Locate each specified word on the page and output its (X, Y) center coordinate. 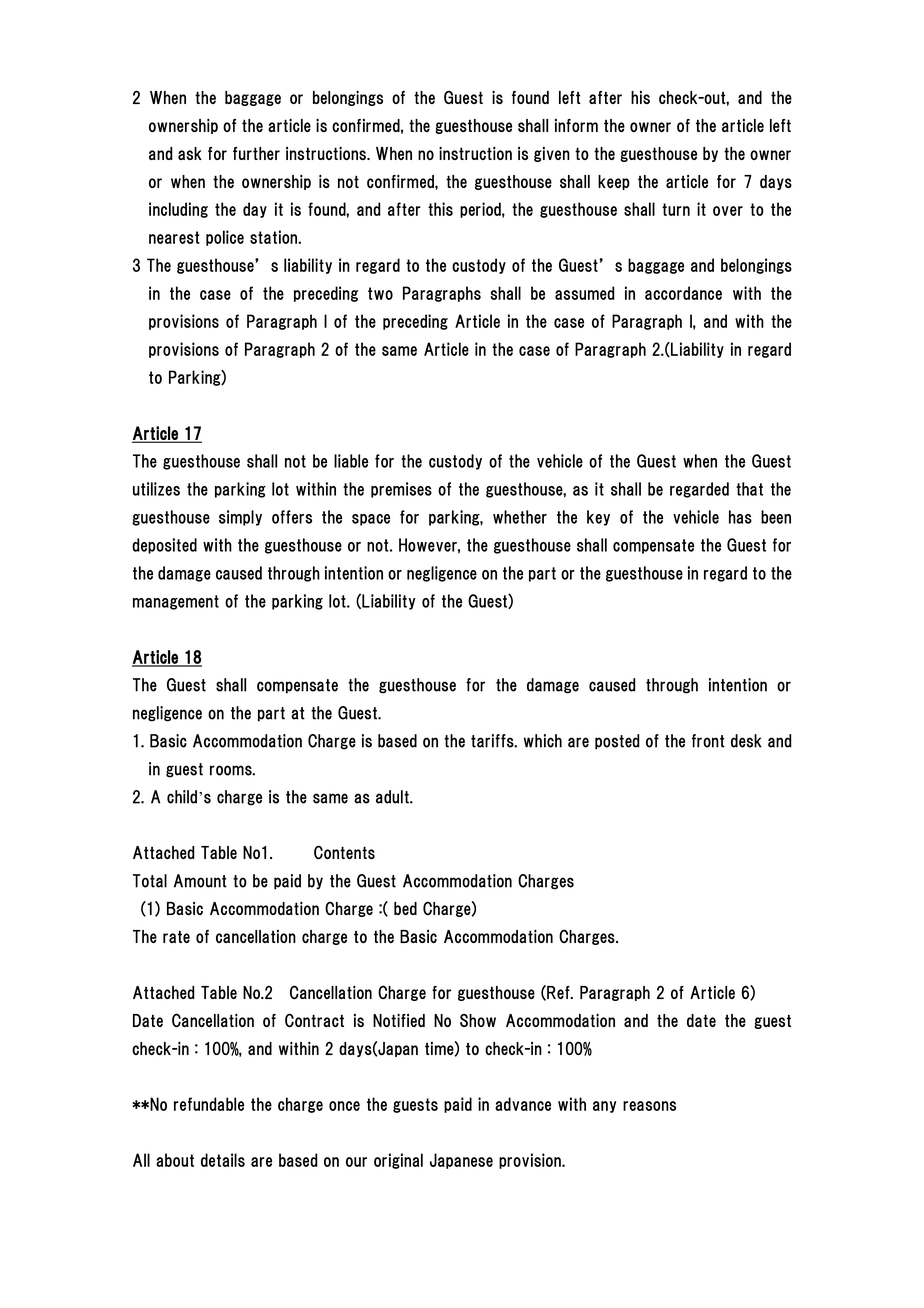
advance (523, 1104)
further (256, 153)
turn (676, 209)
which (543, 741)
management (176, 602)
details (223, 1160)
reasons (649, 1106)
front (708, 741)
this (440, 209)
